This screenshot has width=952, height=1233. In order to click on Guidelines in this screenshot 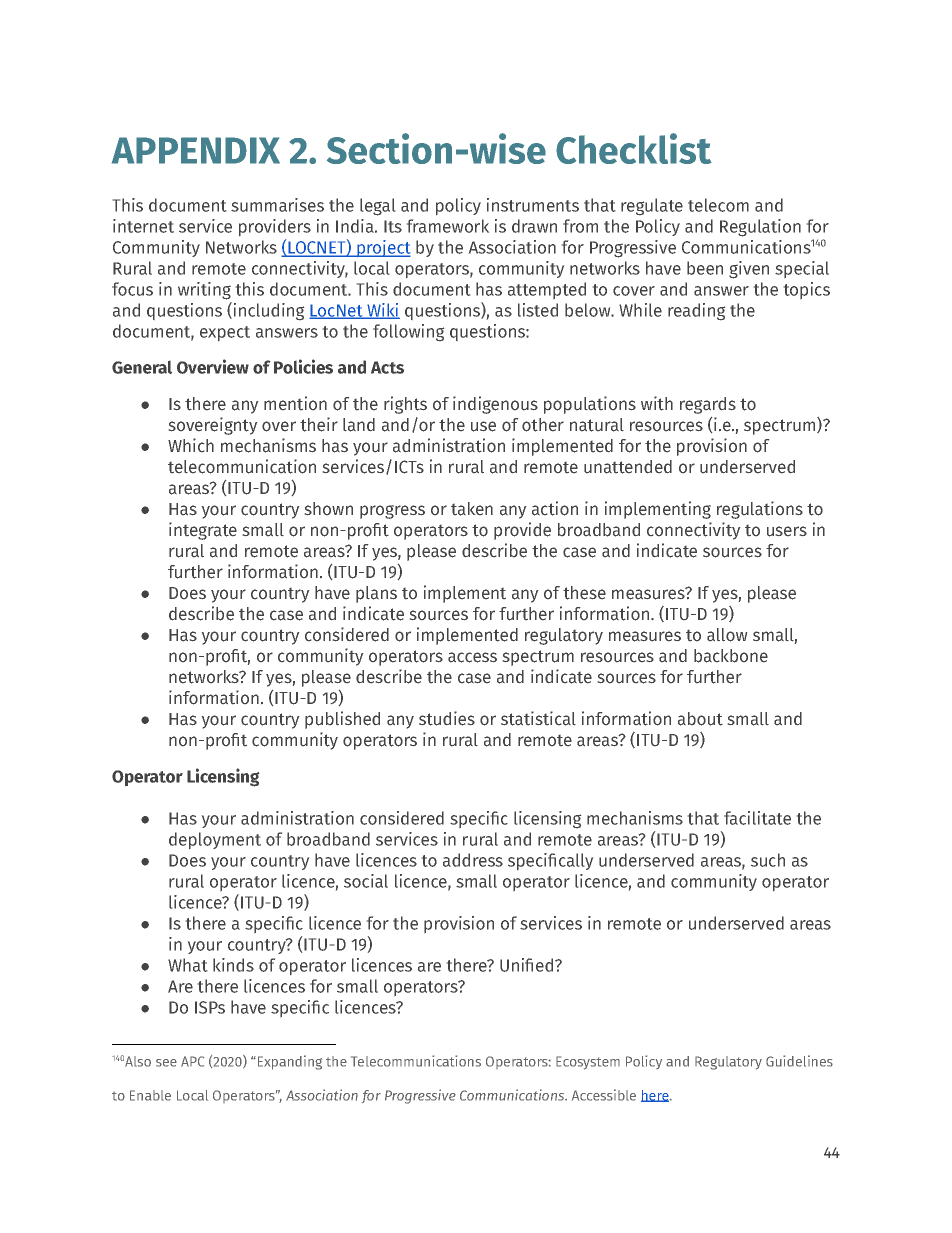, I will do `click(799, 1061)`.
